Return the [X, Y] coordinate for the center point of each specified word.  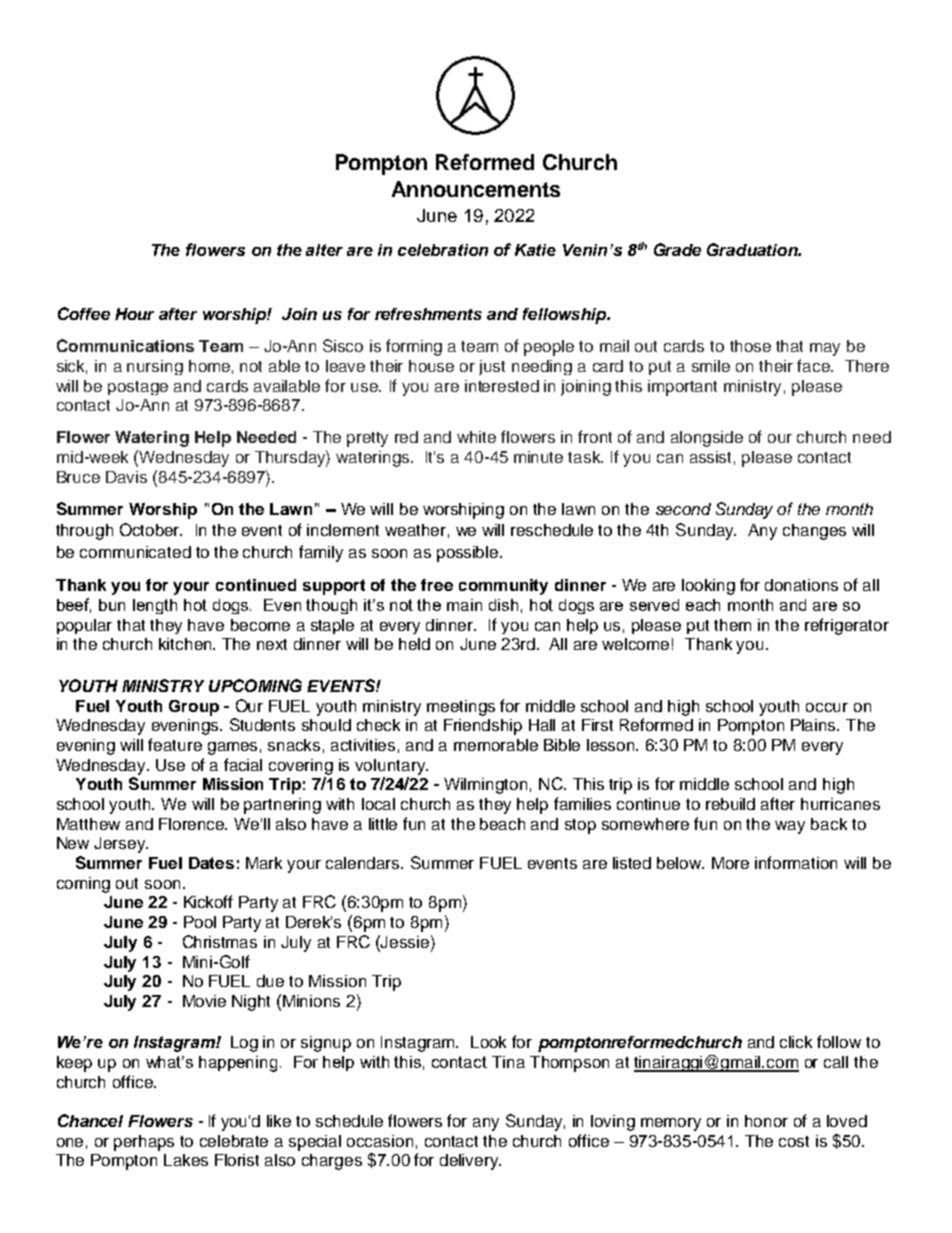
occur [827, 707]
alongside [707, 439]
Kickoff [208, 901]
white [476, 437]
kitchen [186, 644]
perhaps [144, 1143]
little [383, 824]
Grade [677, 249]
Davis [126, 477]
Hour [134, 314]
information [796, 862]
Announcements [476, 189]
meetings [461, 708]
